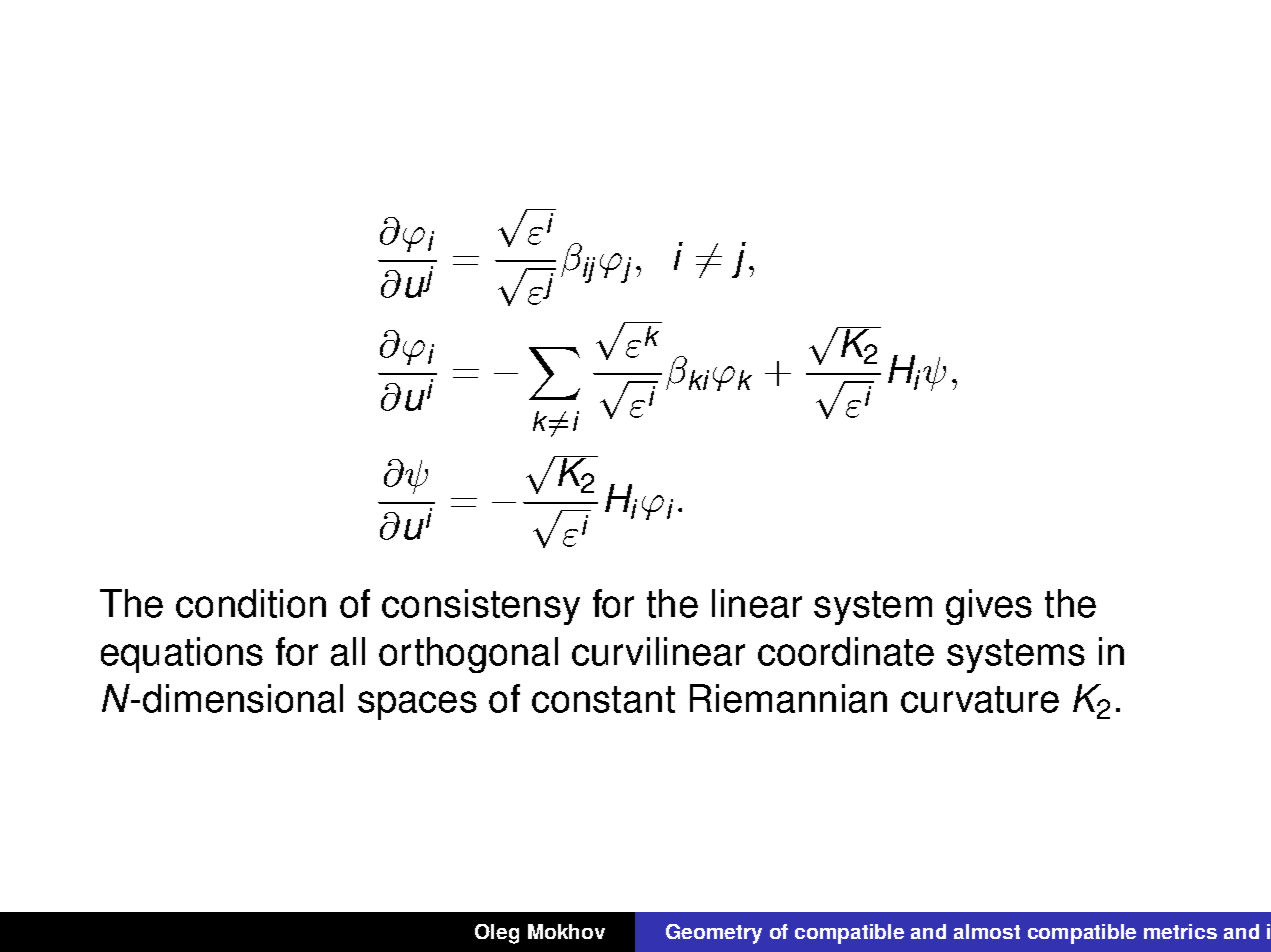  I want to click on Geometry, so click(714, 934).
